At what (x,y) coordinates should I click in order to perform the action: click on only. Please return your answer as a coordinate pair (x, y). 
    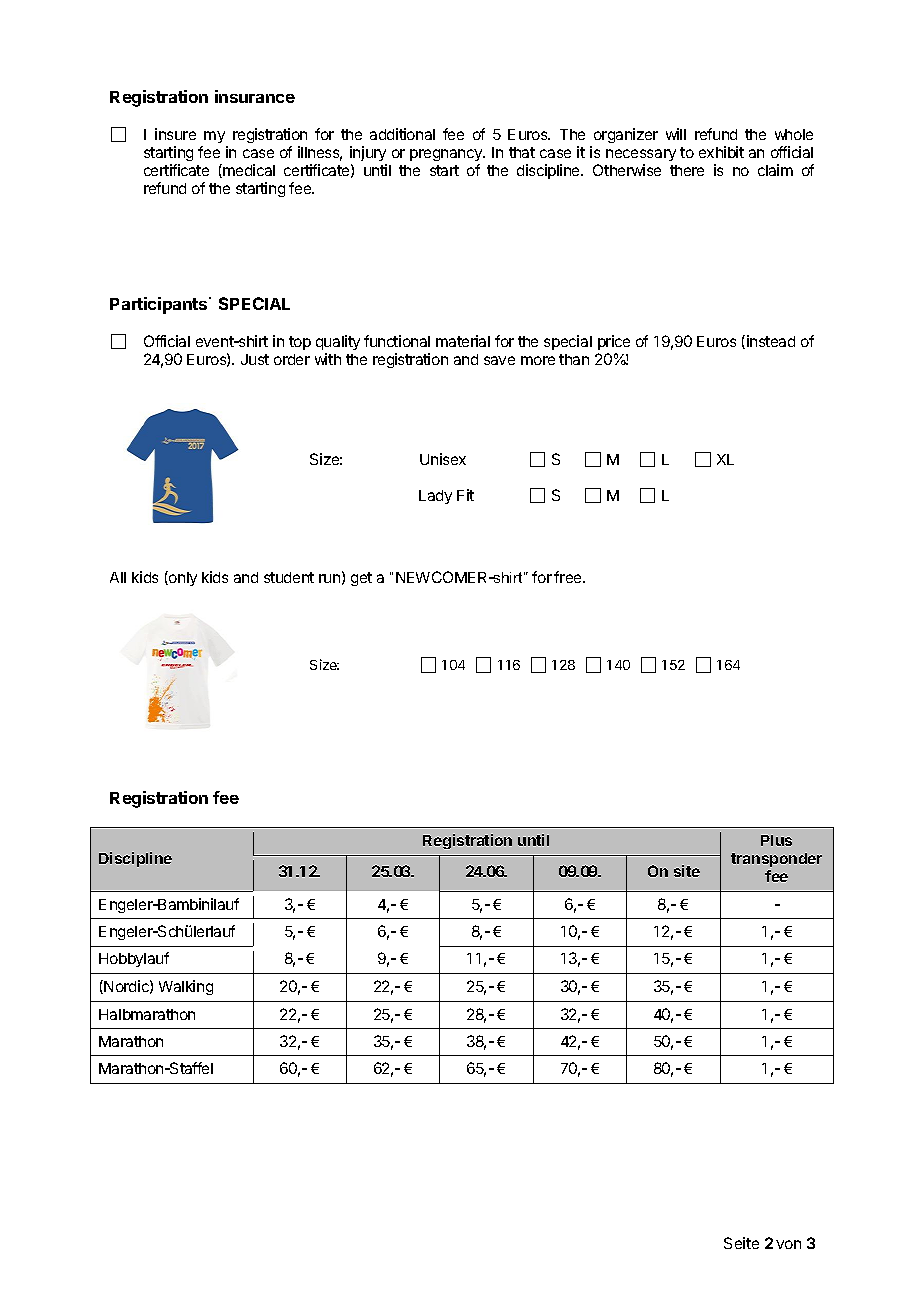
    Looking at the image, I should click on (182, 578).
